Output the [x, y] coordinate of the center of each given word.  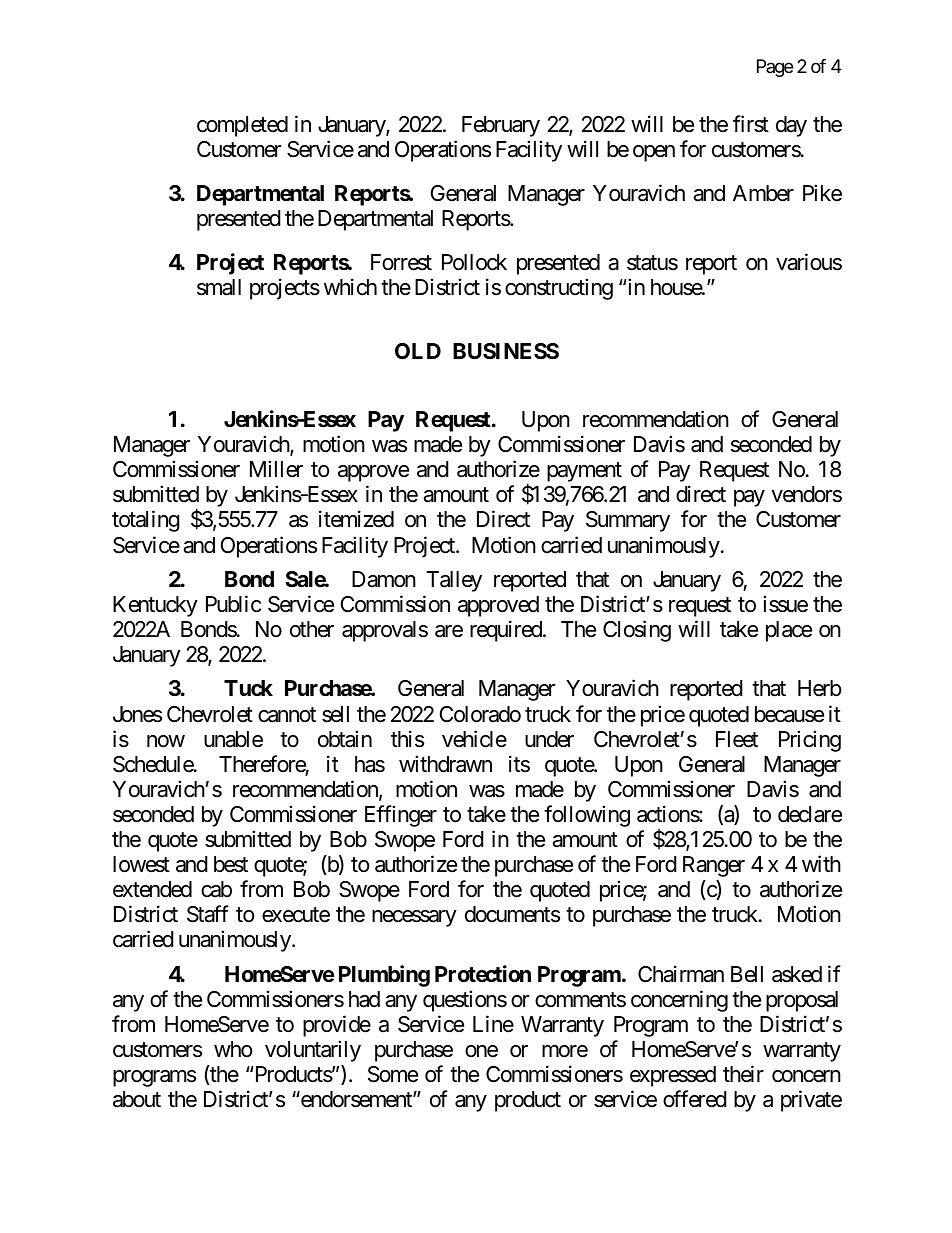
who [233, 1049]
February [501, 126]
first [751, 124]
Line [493, 1024]
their [743, 1074]
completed [242, 126]
